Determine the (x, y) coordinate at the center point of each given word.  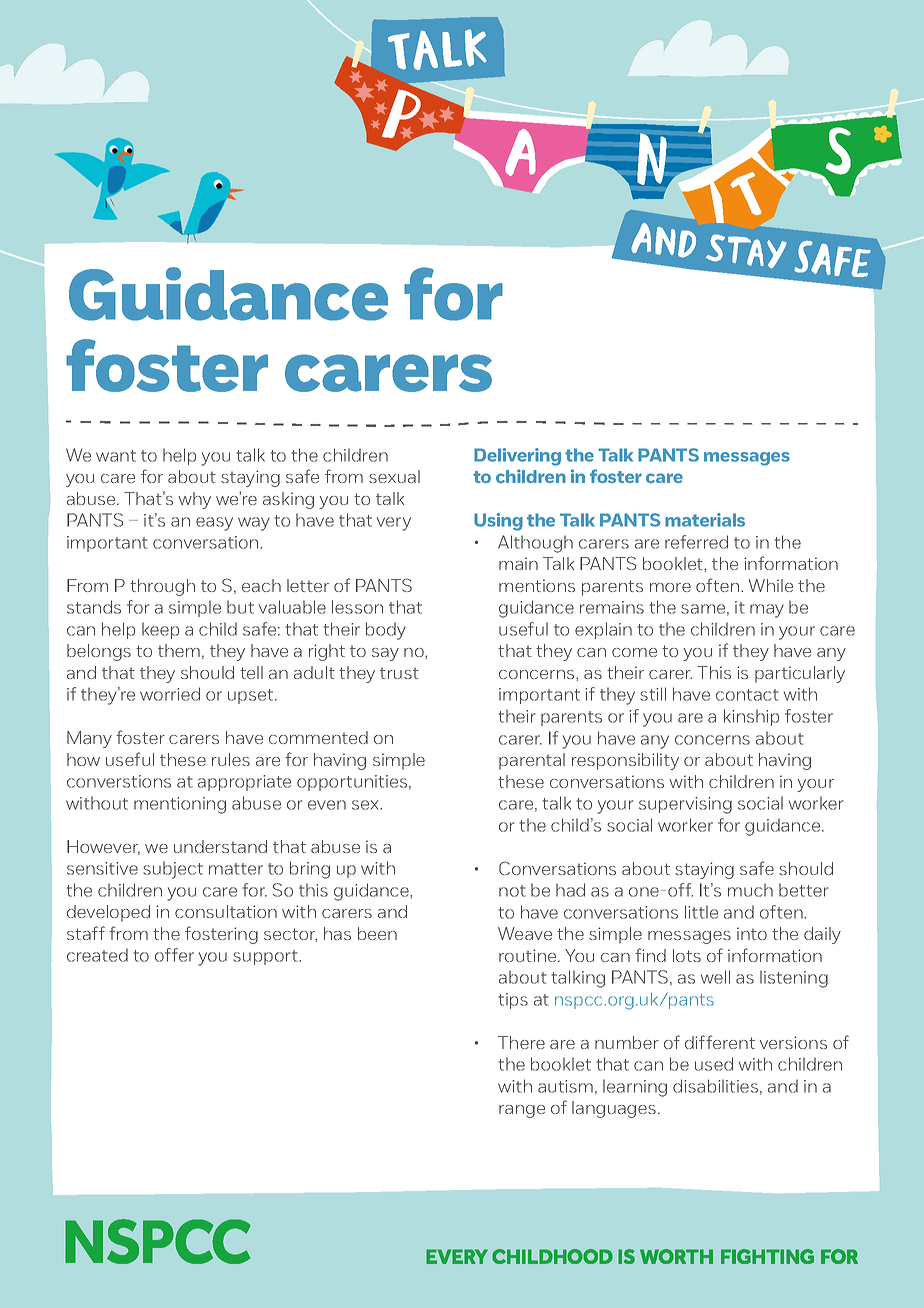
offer (174, 955)
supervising (685, 805)
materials (705, 520)
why (194, 500)
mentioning (180, 805)
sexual (394, 476)
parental (532, 761)
